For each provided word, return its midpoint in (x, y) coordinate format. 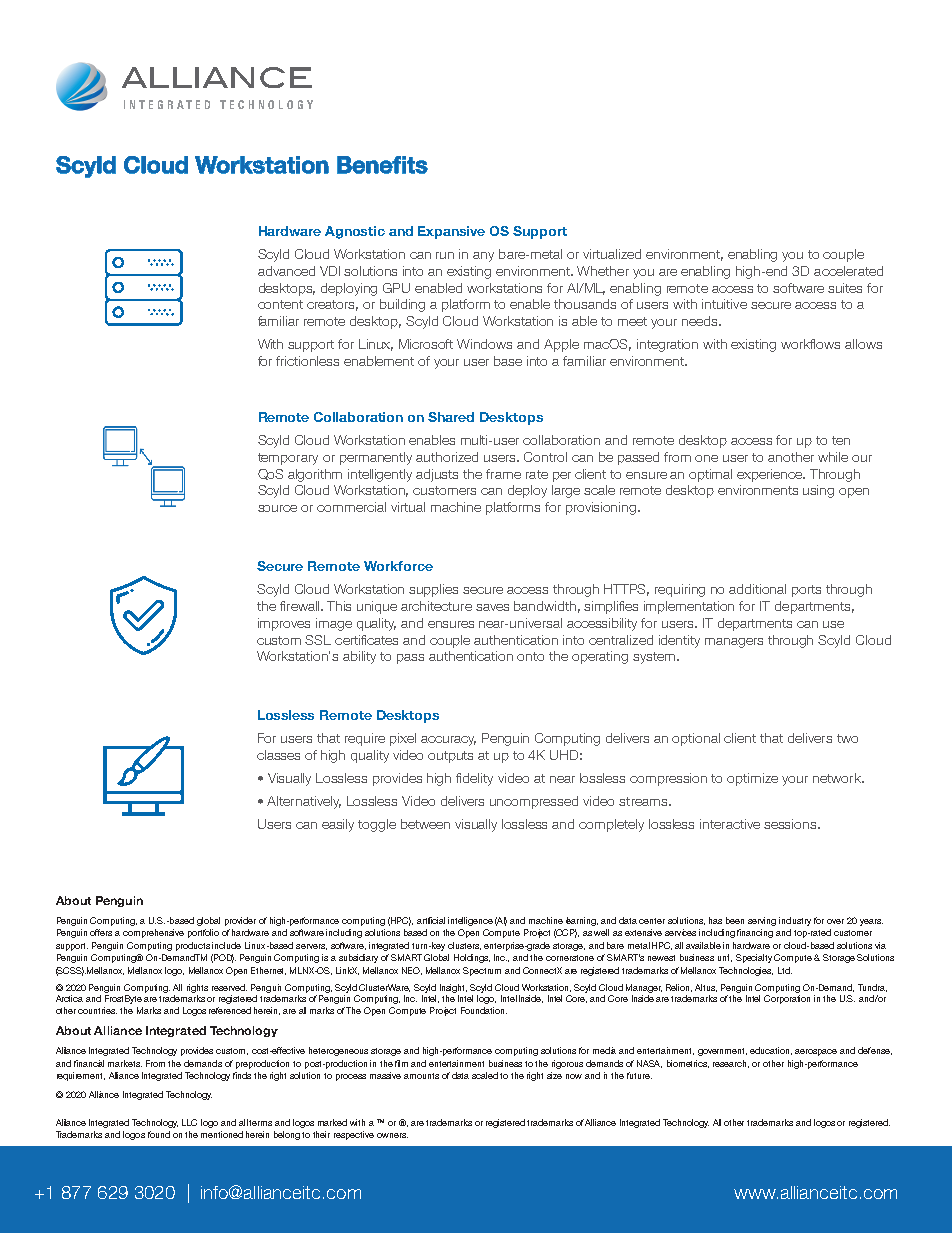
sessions (791, 824)
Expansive (451, 232)
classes (278, 755)
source (277, 508)
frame (503, 474)
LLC (189, 1122)
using (818, 491)
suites (845, 288)
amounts (421, 1076)
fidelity (474, 779)
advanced (286, 271)
